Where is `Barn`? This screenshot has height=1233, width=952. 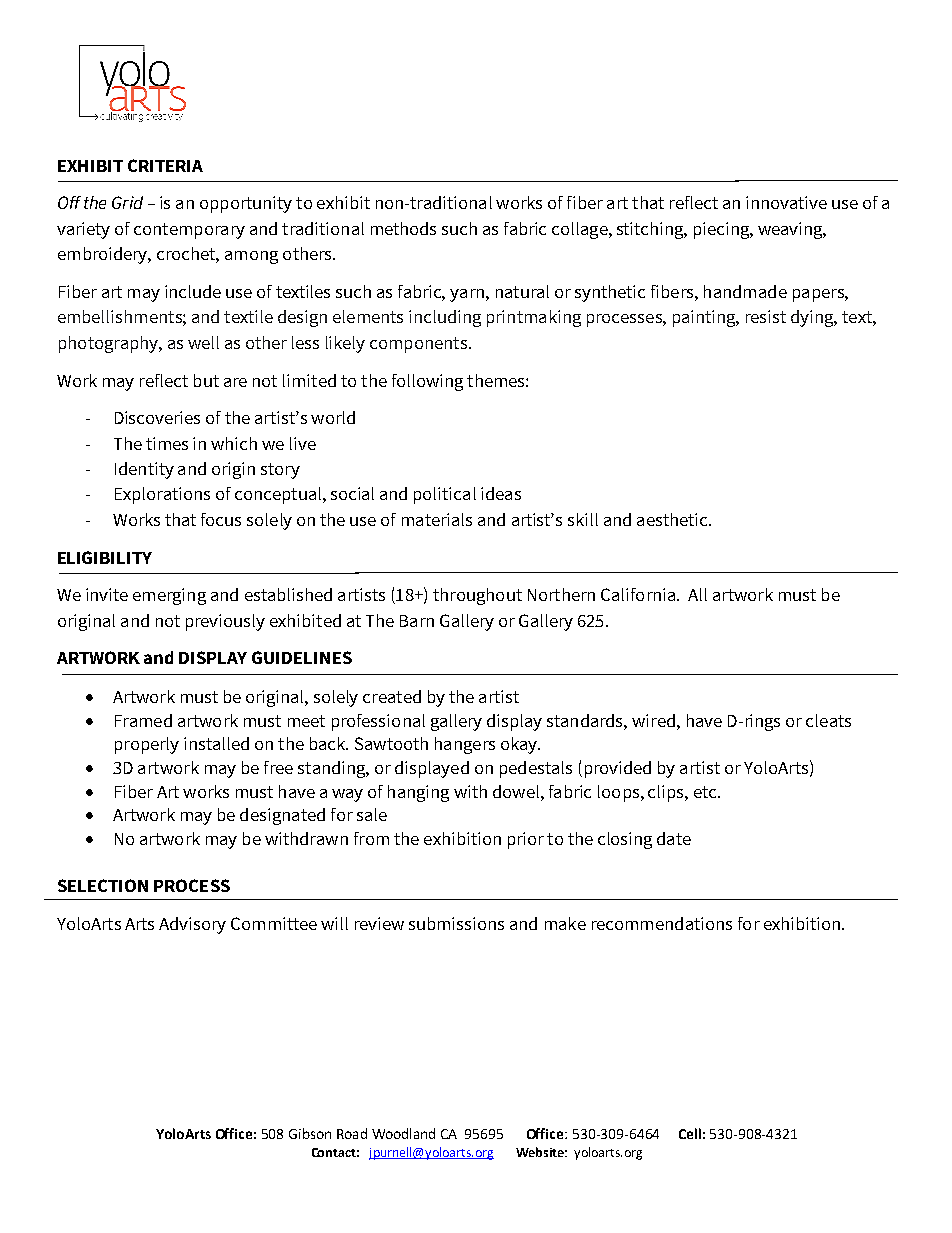 Barn is located at coordinates (417, 621).
